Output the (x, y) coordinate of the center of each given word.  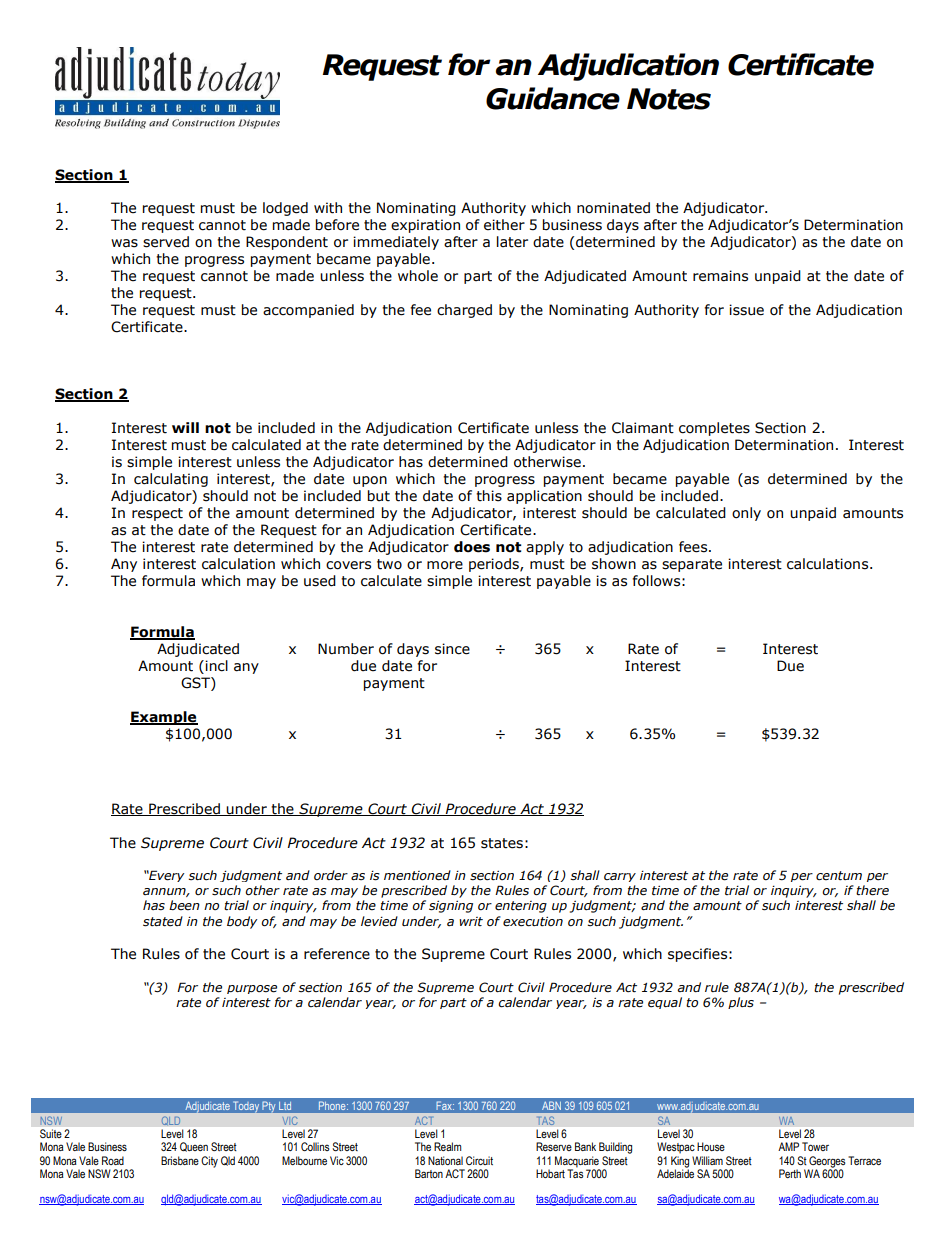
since (452, 649)
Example (164, 718)
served (166, 242)
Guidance (553, 98)
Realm (447, 1146)
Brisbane (180, 1160)
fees (694, 547)
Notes (669, 99)
